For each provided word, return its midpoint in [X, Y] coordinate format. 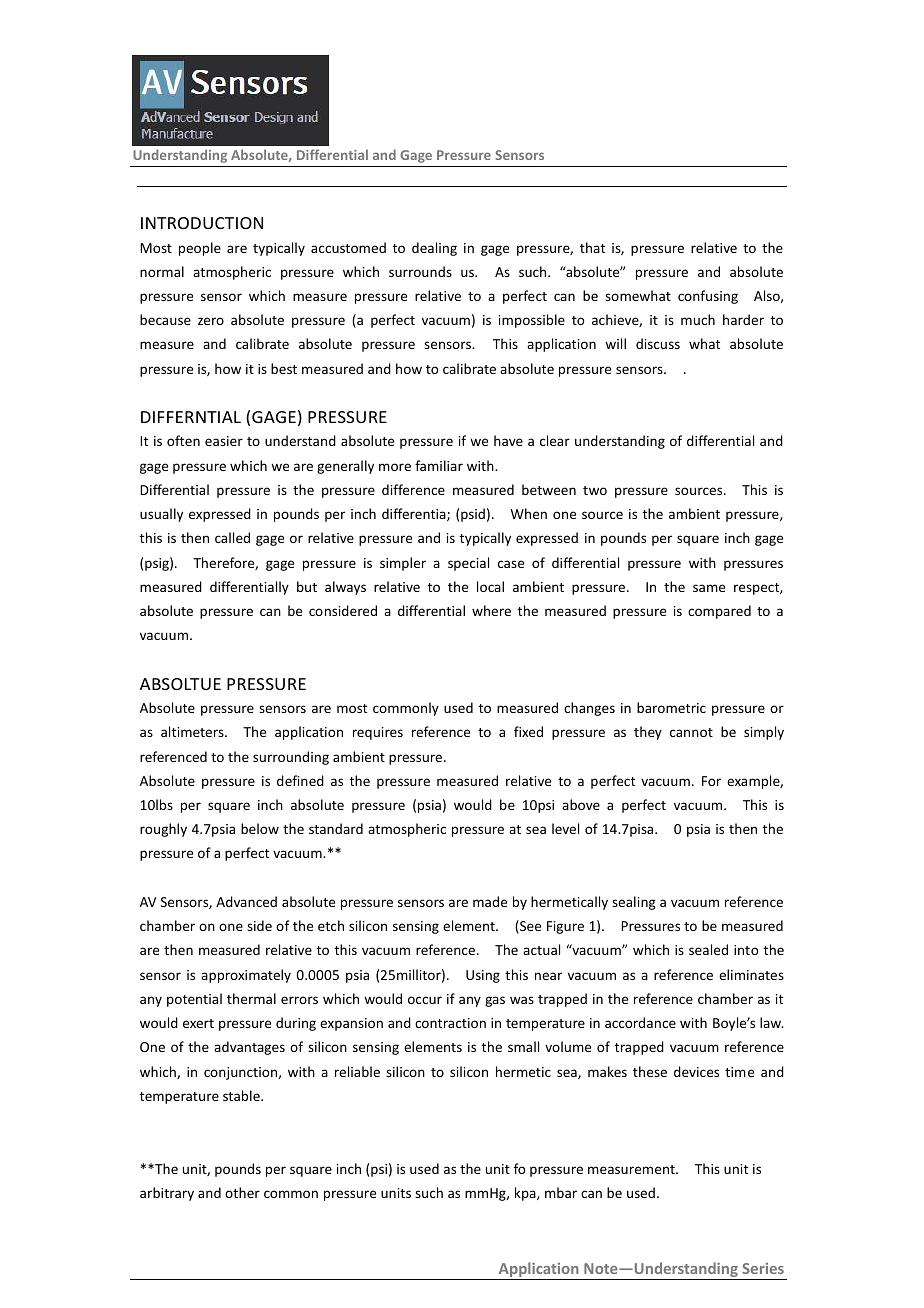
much [698, 319]
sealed [708, 949]
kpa [526, 1194]
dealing [434, 249]
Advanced [246, 901]
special [468, 564]
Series [763, 1268]
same [709, 588]
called [232, 537]
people [200, 249]
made [490, 901]
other [242, 1192]
